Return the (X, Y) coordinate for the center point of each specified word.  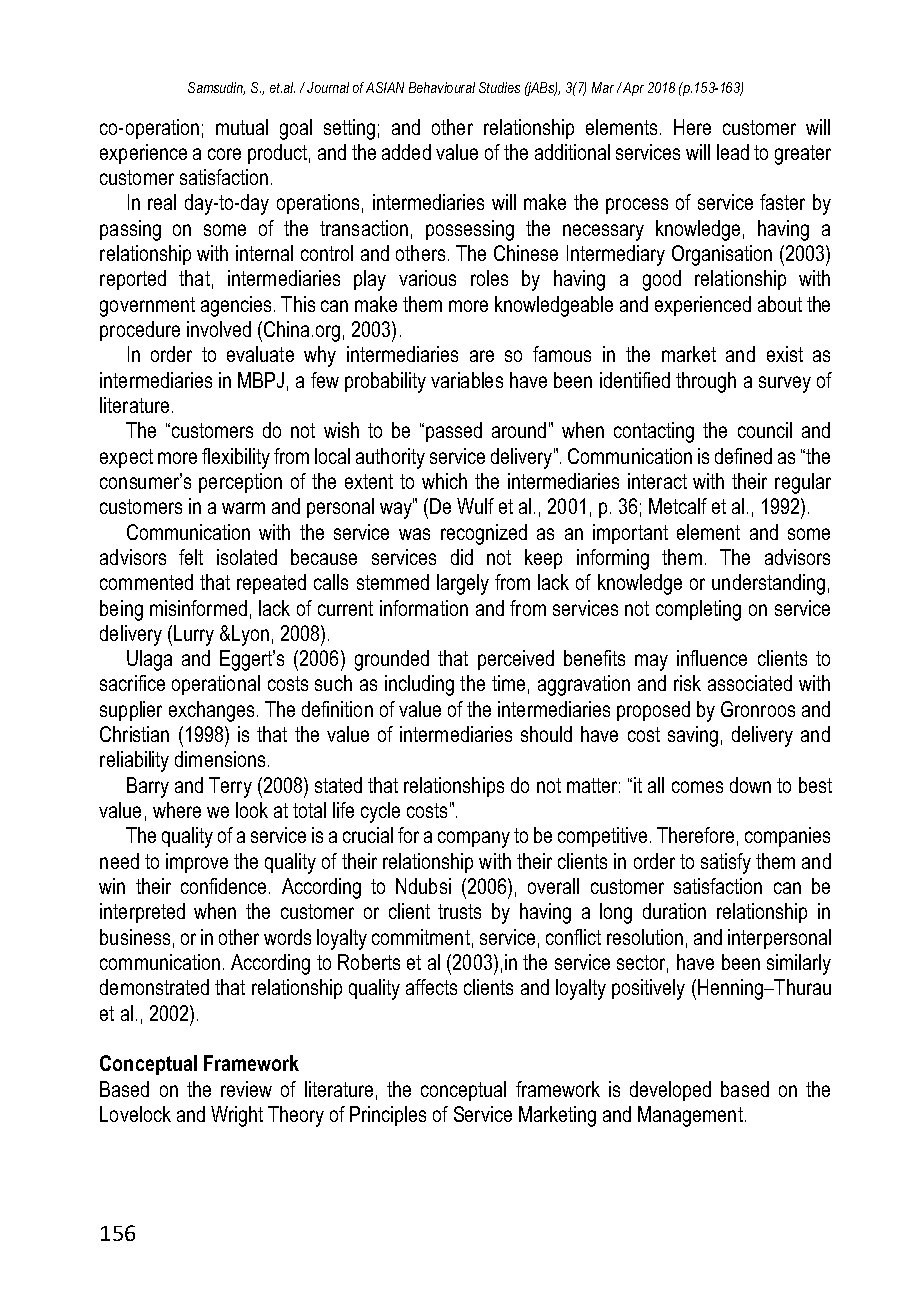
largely (463, 584)
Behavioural (442, 87)
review (246, 1089)
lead (733, 152)
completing (698, 610)
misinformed (198, 608)
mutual (242, 127)
